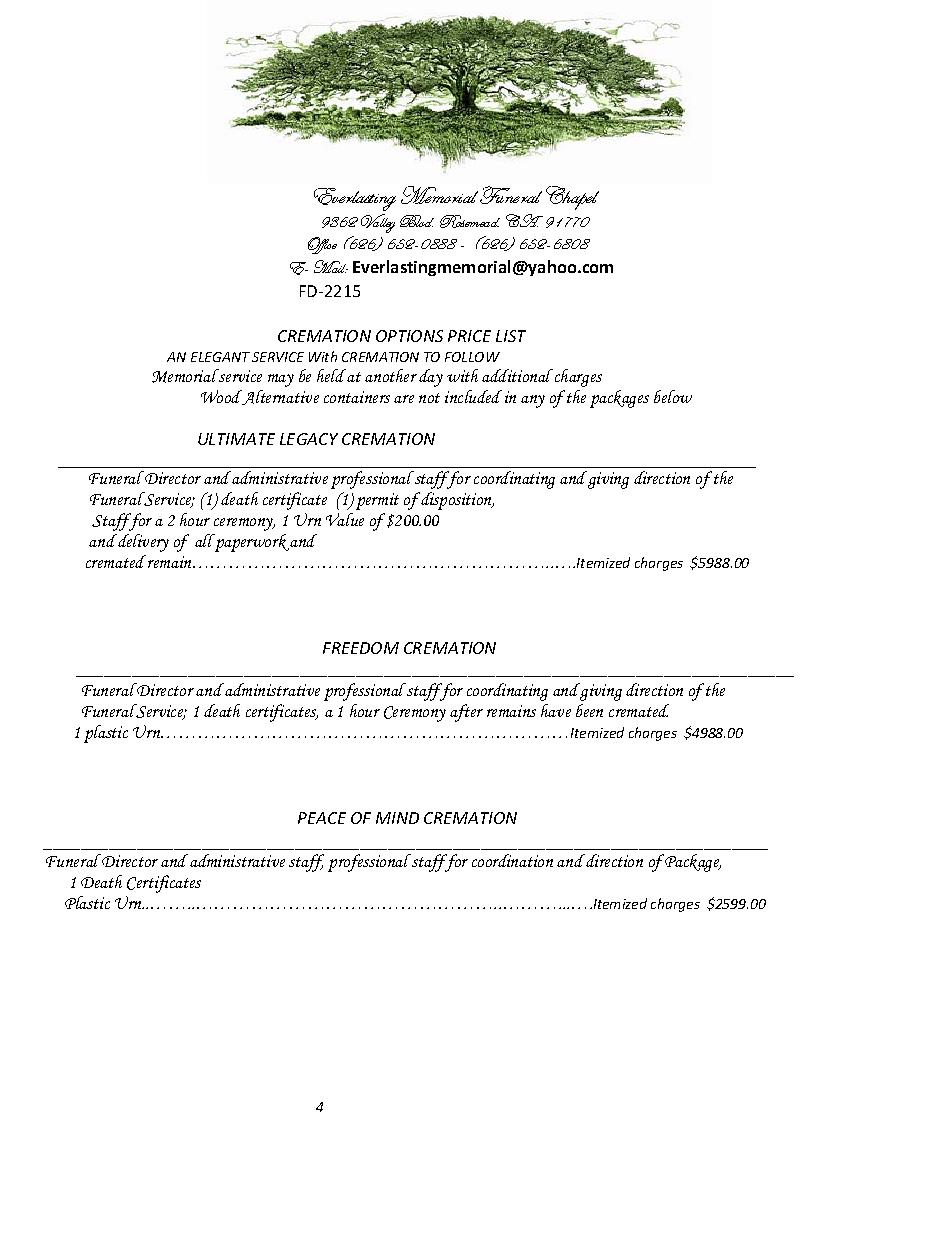 This document has height=1233, width=952. Describe the element at coordinates (556, 710) in the document. I see `have` at that location.
